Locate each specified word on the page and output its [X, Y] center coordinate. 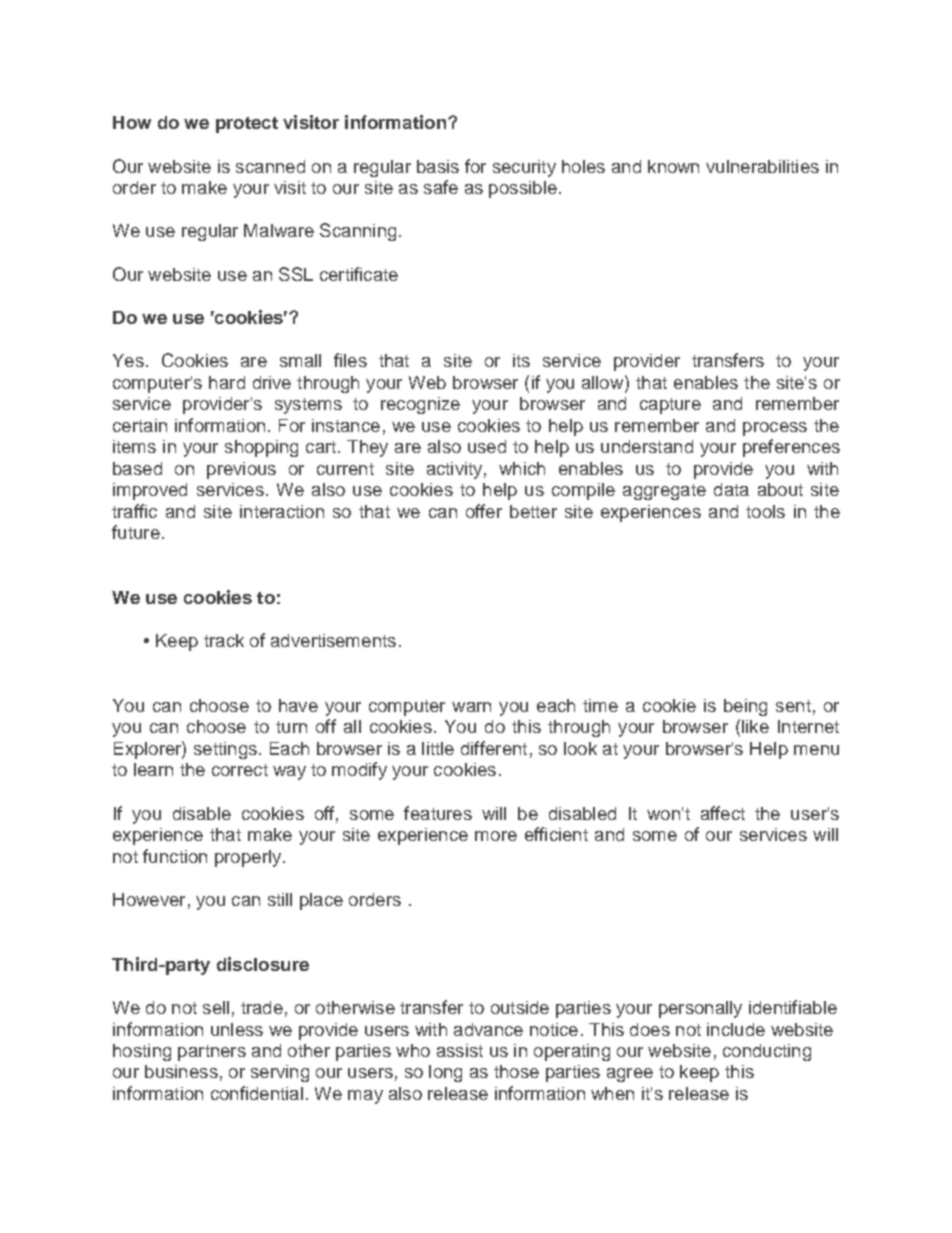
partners [212, 1053]
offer [484, 511]
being [745, 707]
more [496, 836]
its [521, 360]
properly [248, 858]
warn [471, 707]
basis [438, 166]
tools [765, 511]
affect [723, 813]
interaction [282, 511]
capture [670, 406]
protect [247, 125]
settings [225, 750]
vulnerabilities [762, 166]
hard [227, 382]
